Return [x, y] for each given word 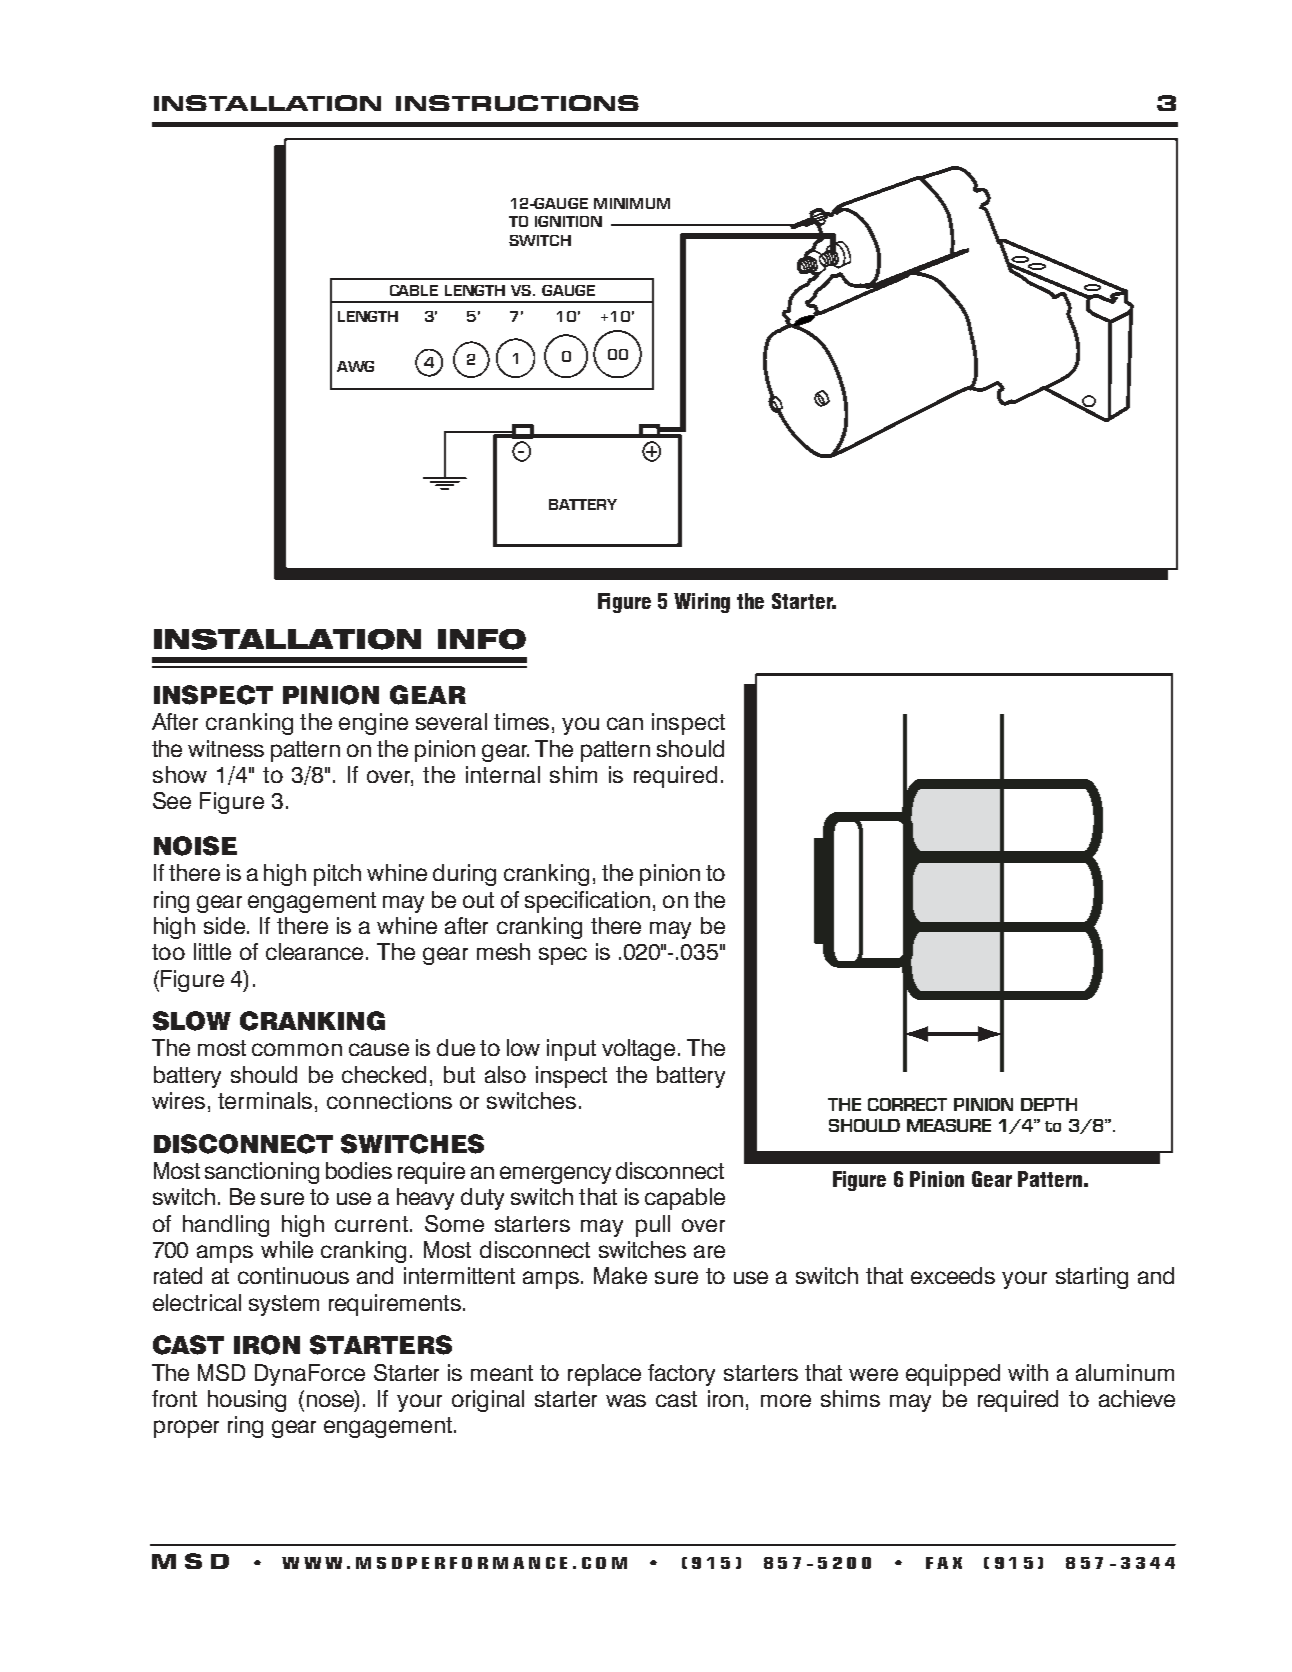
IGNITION [568, 221]
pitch [337, 875]
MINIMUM [632, 203]
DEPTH [1049, 1104]
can [625, 723]
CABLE [414, 290]
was [626, 1400]
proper [186, 1429]
